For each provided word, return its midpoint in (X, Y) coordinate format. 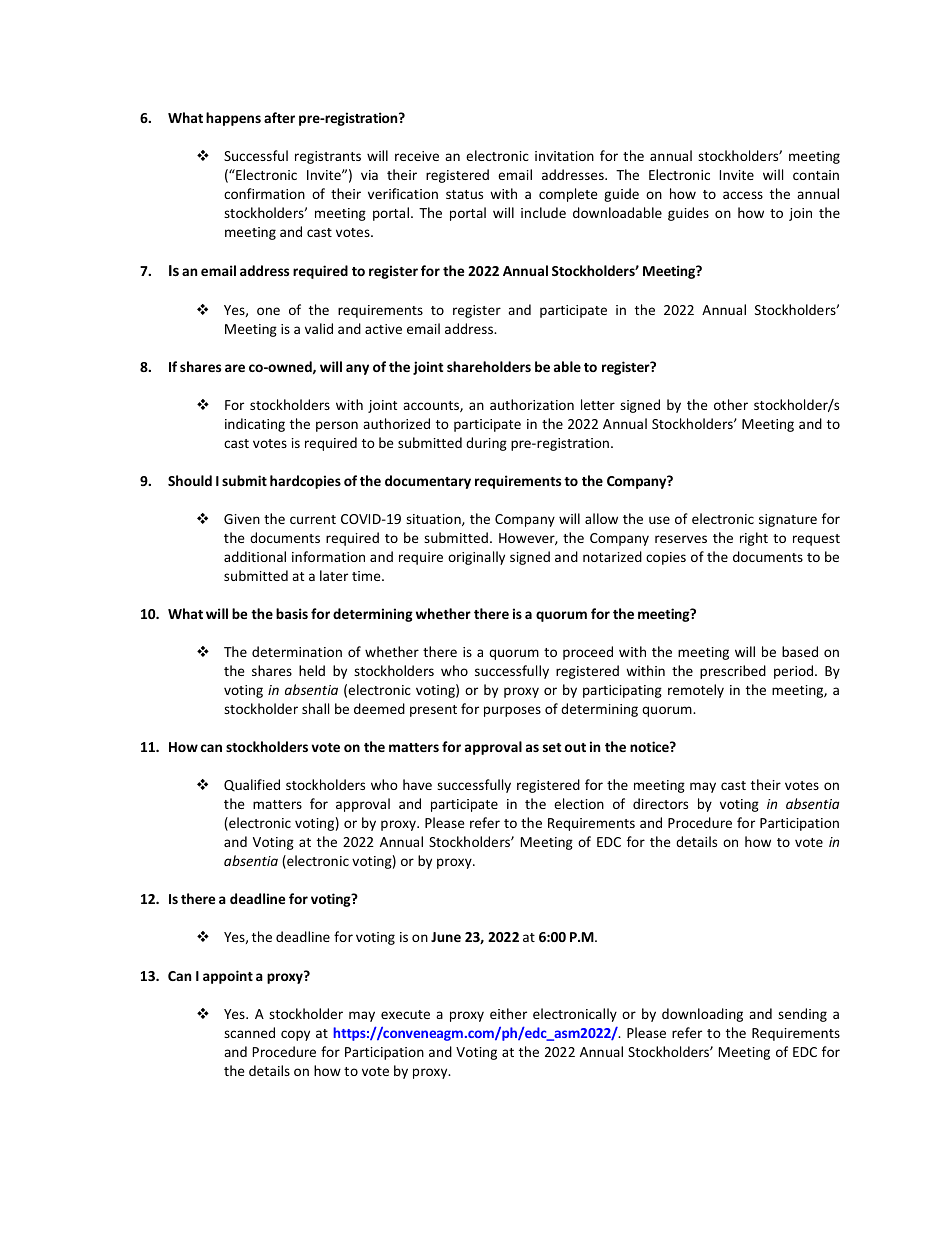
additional (255, 556)
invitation (564, 156)
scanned (249, 1032)
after (279, 117)
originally (476, 558)
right (754, 539)
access (743, 195)
